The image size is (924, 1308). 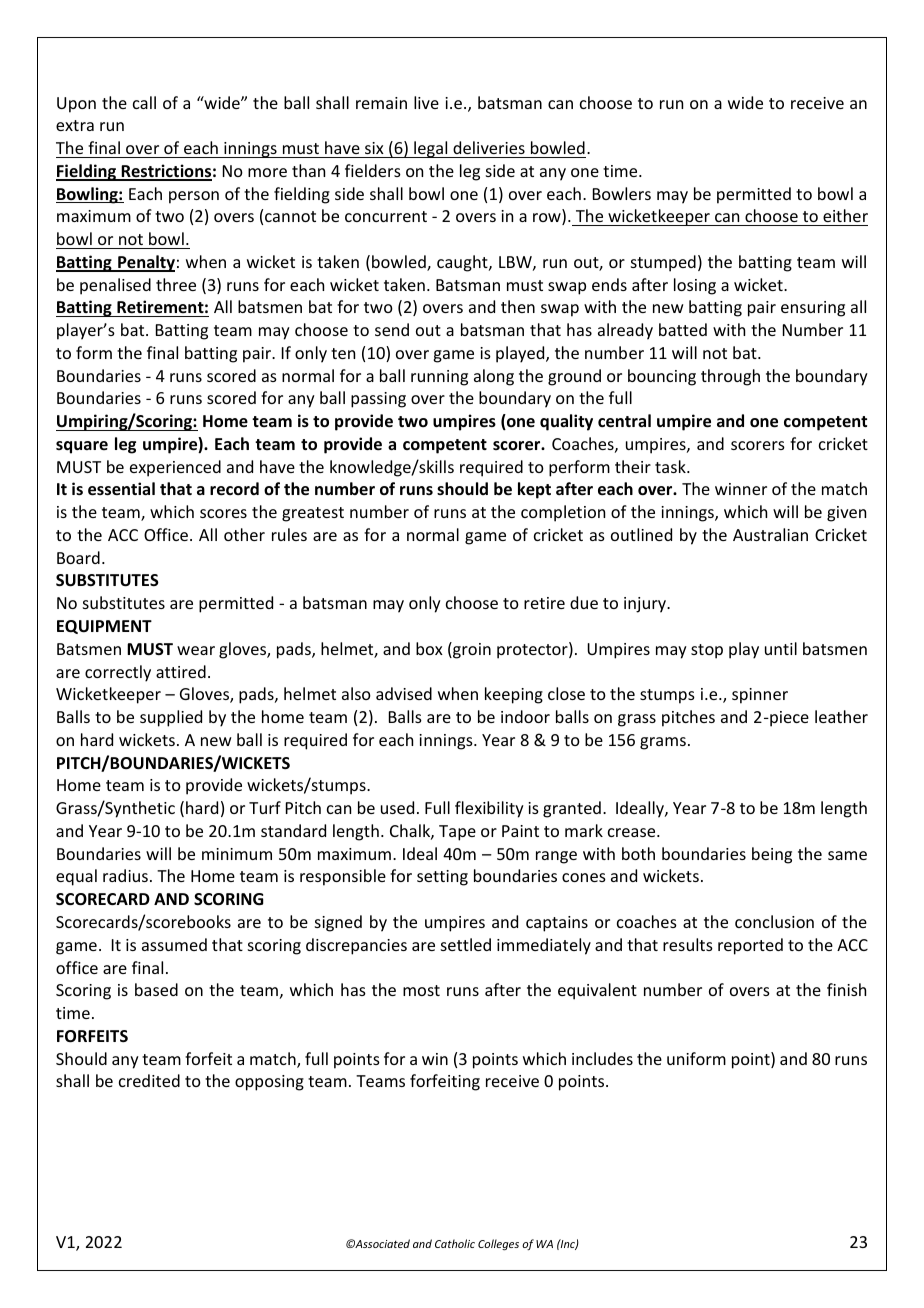 I want to click on Tape, so click(x=457, y=833).
